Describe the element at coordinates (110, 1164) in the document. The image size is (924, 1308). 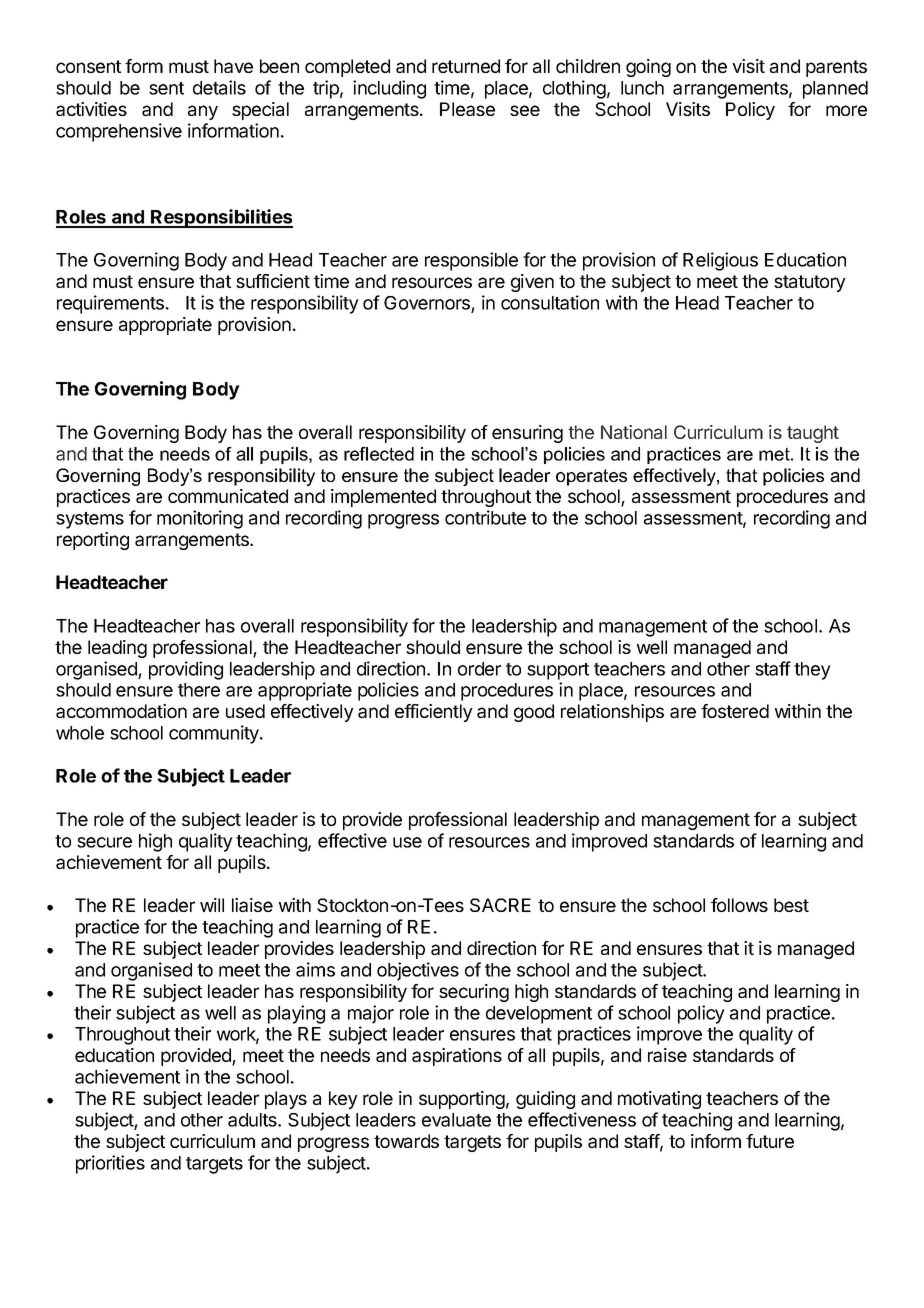
I see `priorities` at that location.
